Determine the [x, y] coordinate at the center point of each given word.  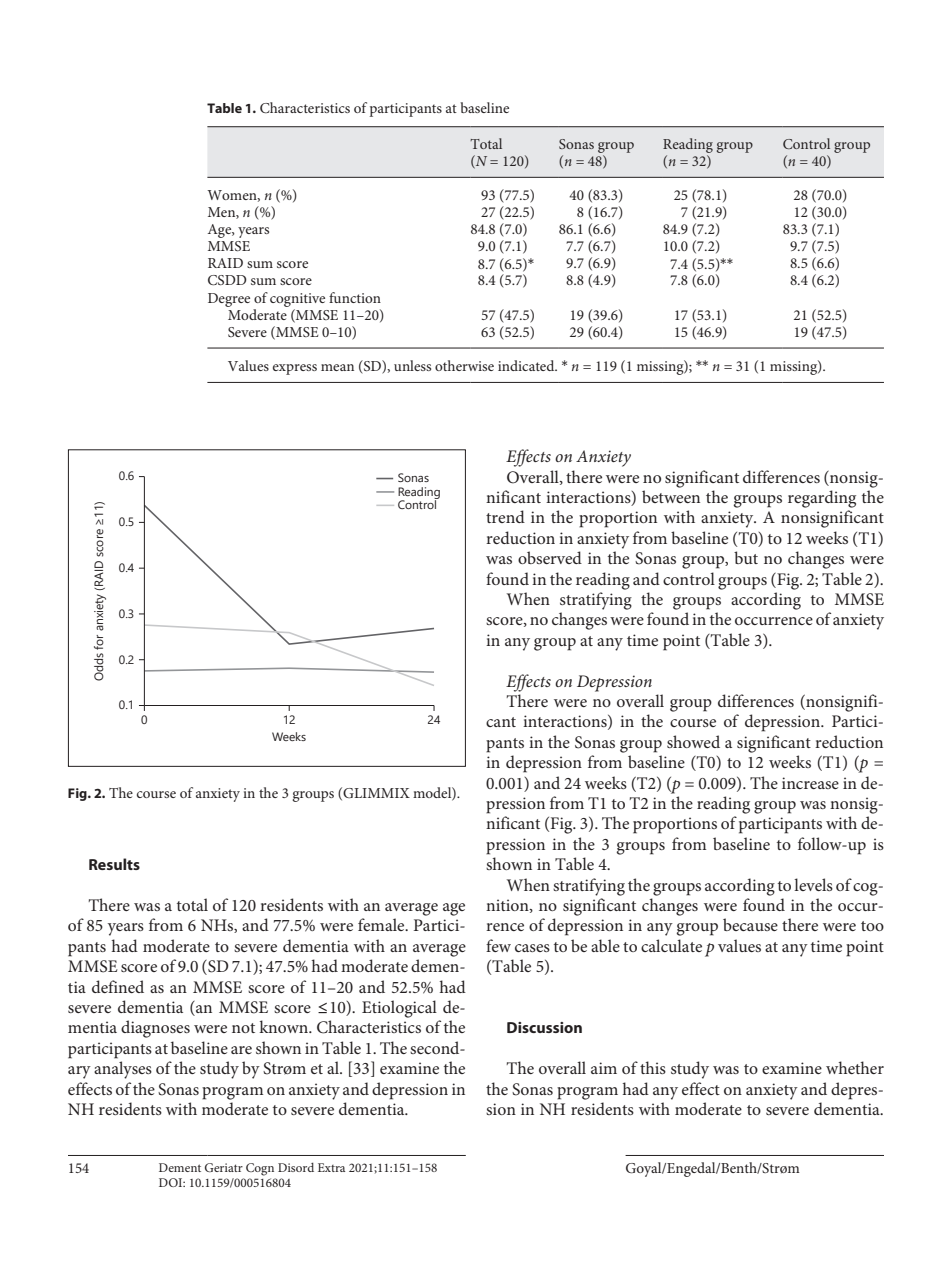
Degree [229, 300]
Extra [331, 1167]
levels [813, 884]
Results [114, 864]
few [498, 945]
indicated [527, 365]
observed [550, 557]
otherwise [464, 365]
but [746, 557]
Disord [296, 1167]
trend [505, 516]
